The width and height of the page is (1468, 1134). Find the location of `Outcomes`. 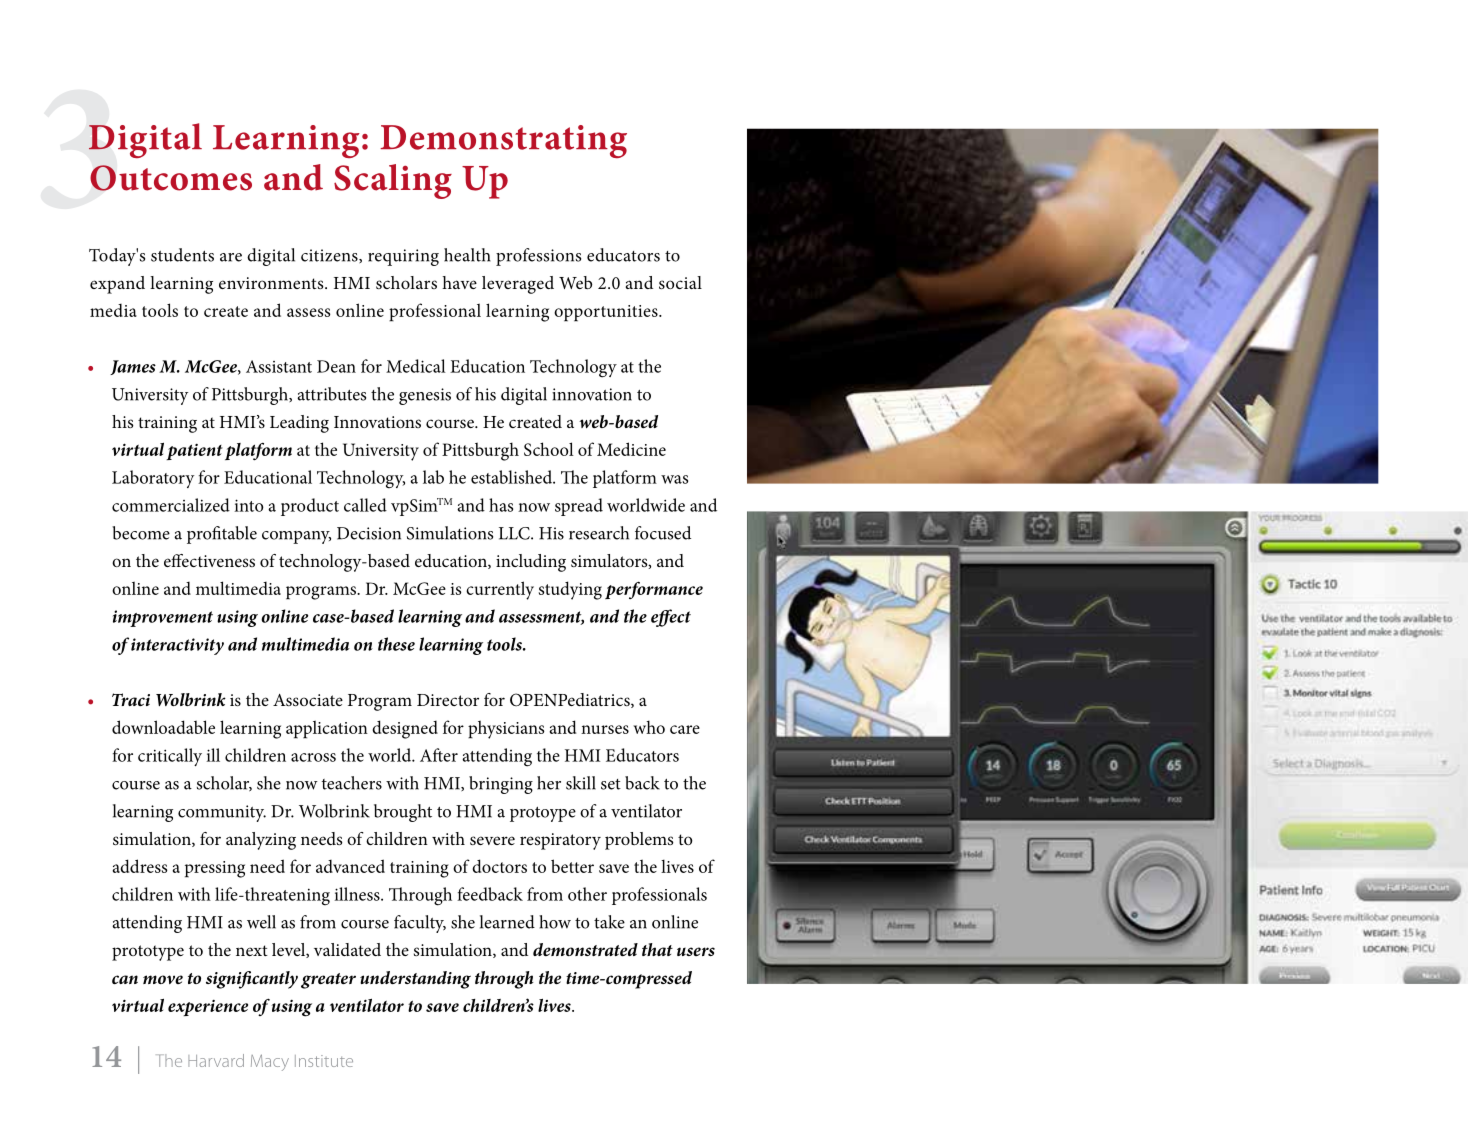

Outcomes is located at coordinates (171, 178).
